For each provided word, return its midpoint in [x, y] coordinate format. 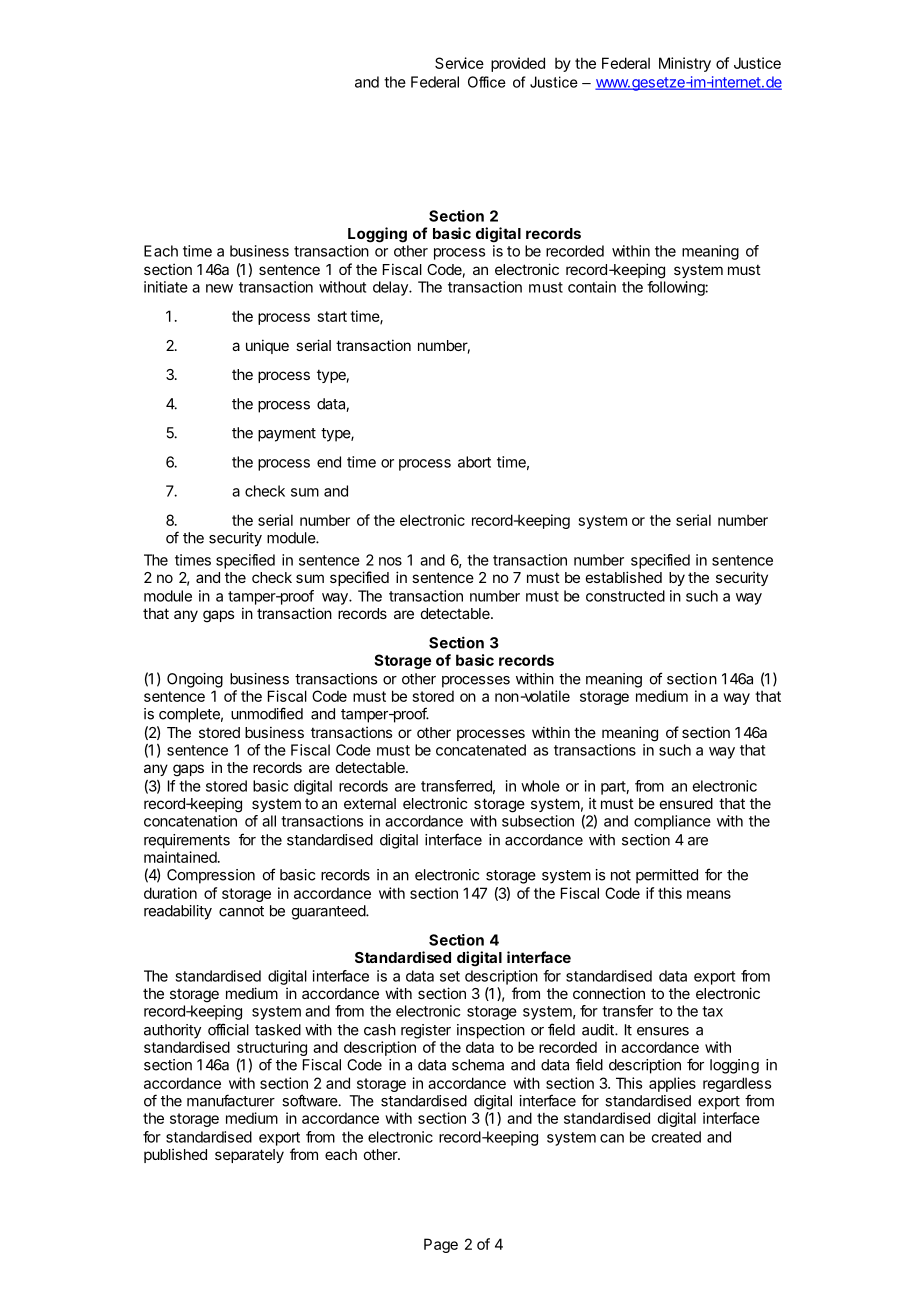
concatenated [481, 750]
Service [459, 63]
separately [249, 1156]
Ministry [685, 64]
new [219, 288]
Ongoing [195, 680]
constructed [625, 596]
